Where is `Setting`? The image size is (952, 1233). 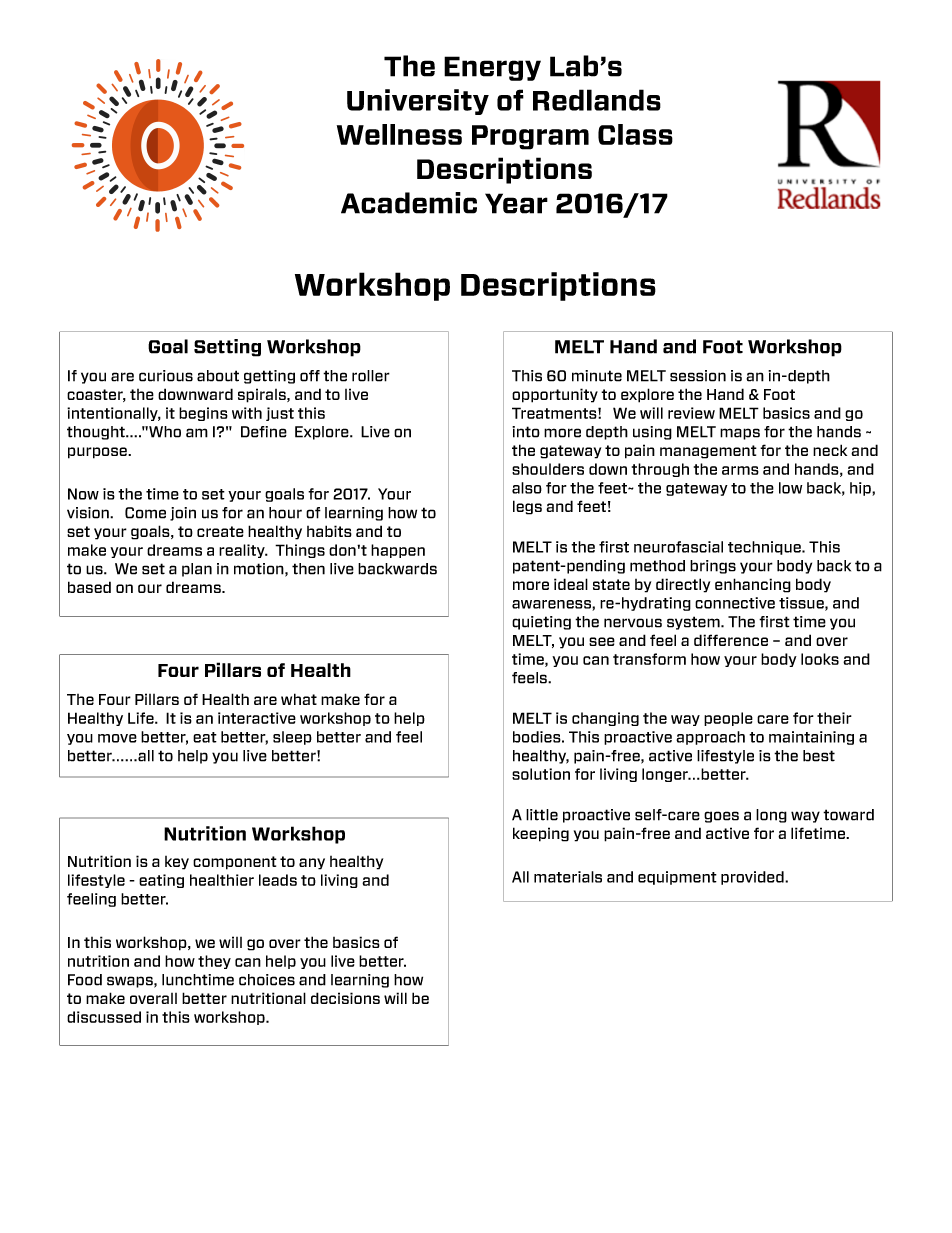 Setting is located at coordinates (227, 348).
